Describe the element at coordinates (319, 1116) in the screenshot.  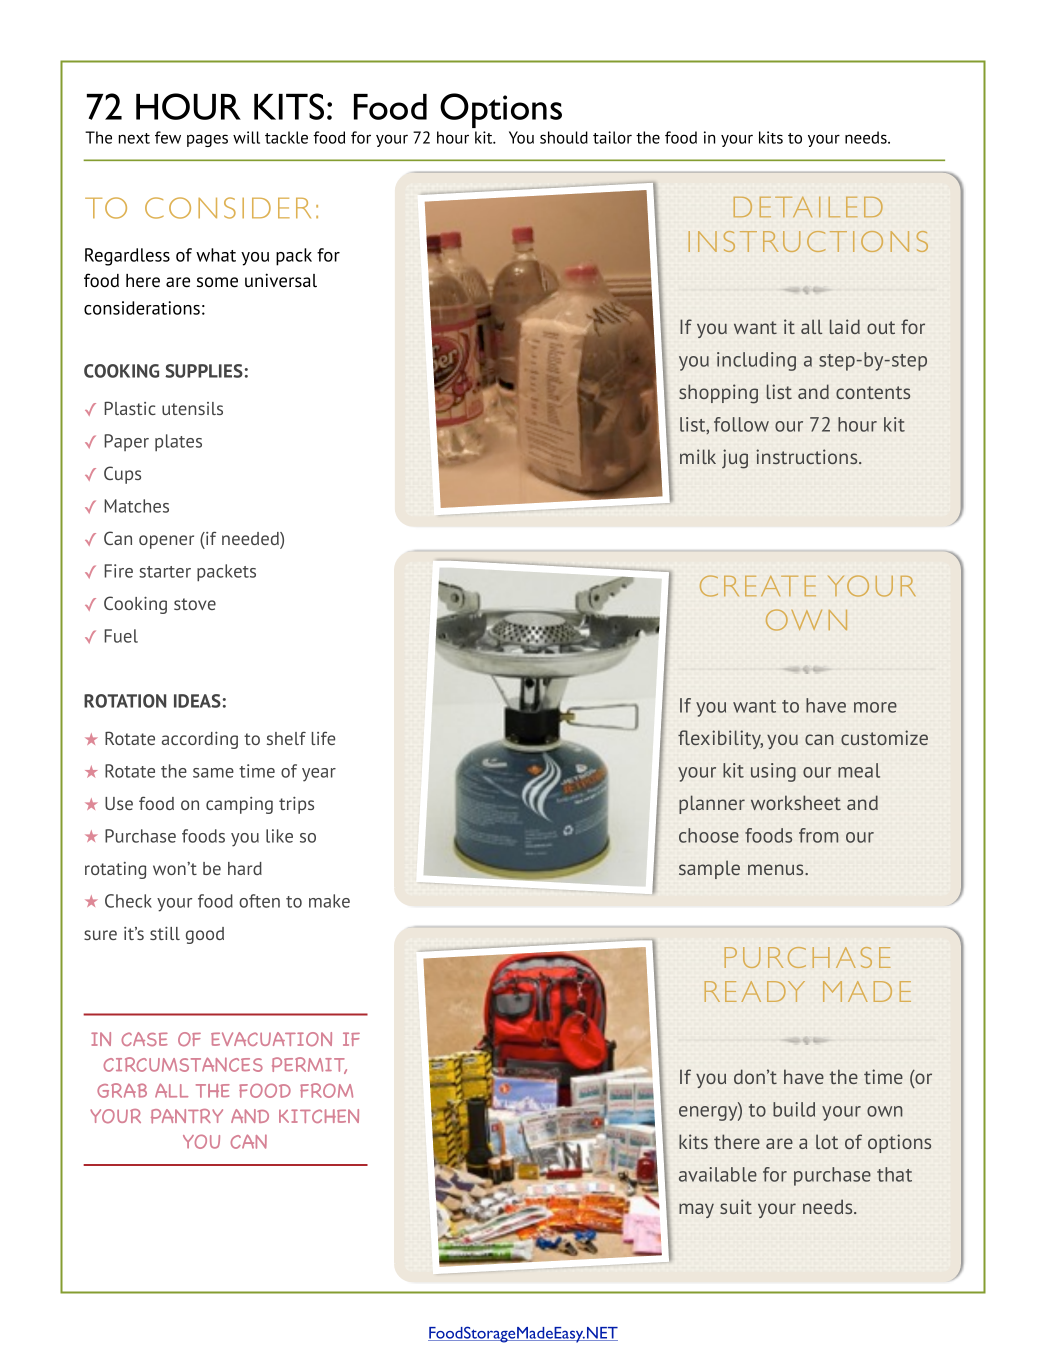
I see `KITCHEN` at that location.
